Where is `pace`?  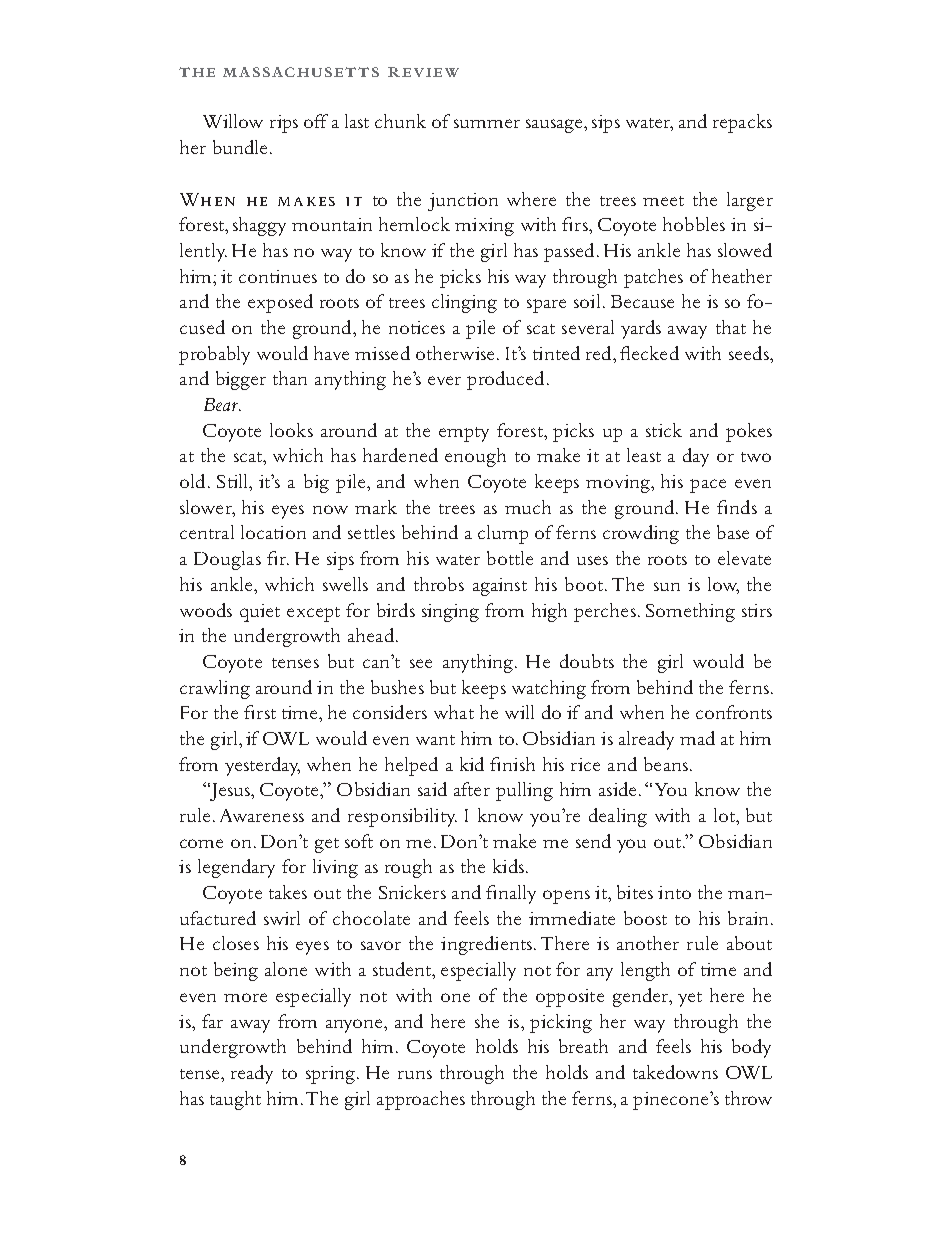
pace is located at coordinates (708, 486).
